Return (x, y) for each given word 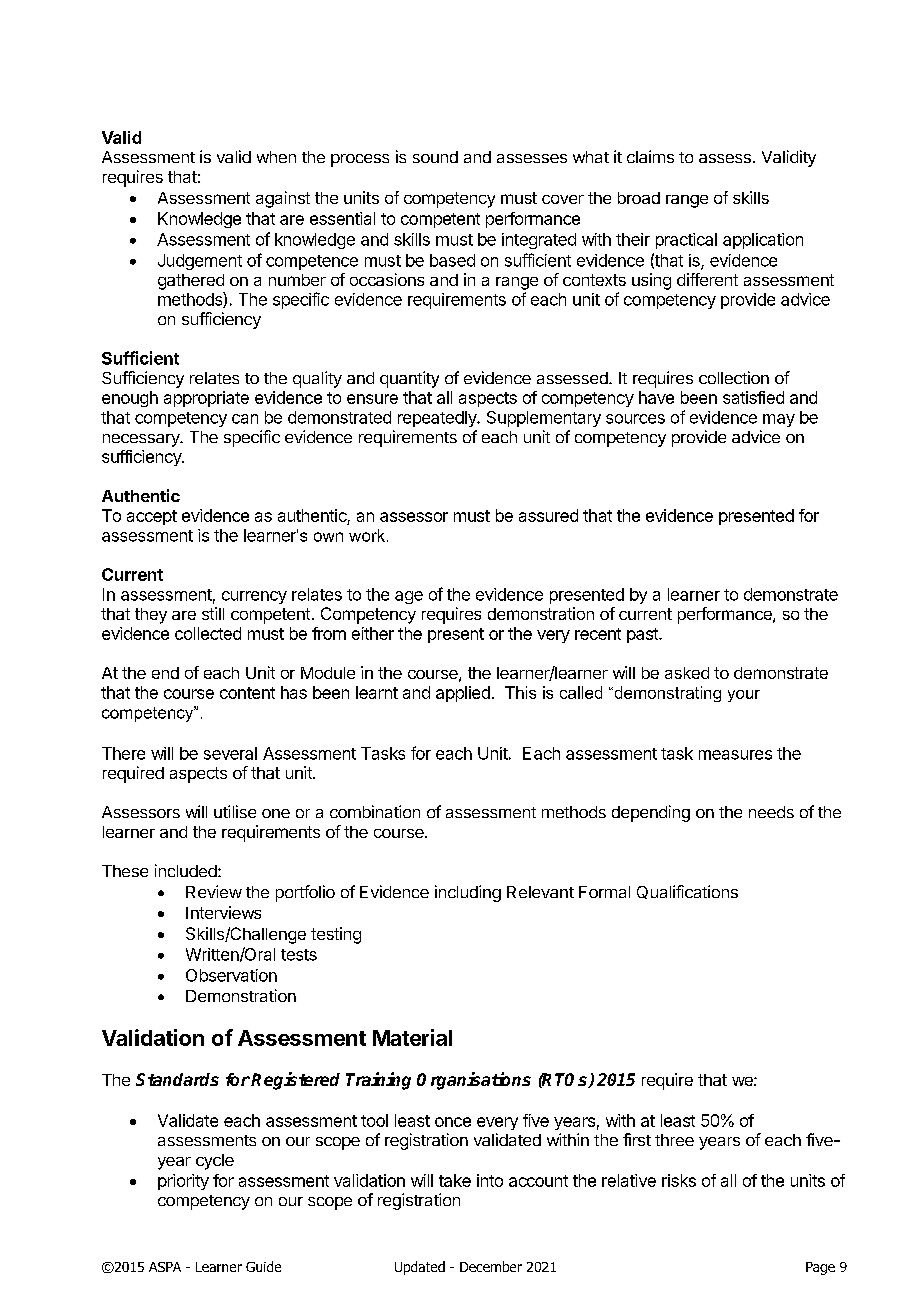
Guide (263, 1266)
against (283, 199)
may (779, 420)
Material (412, 1037)
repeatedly (438, 419)
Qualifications (687, 892)
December (491, 1266)
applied (463, 694)
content (247, 693)
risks (679, 1180)
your (744, 696)
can (245, 419)
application (763, 241)
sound (435, 157)
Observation (231, 975)
